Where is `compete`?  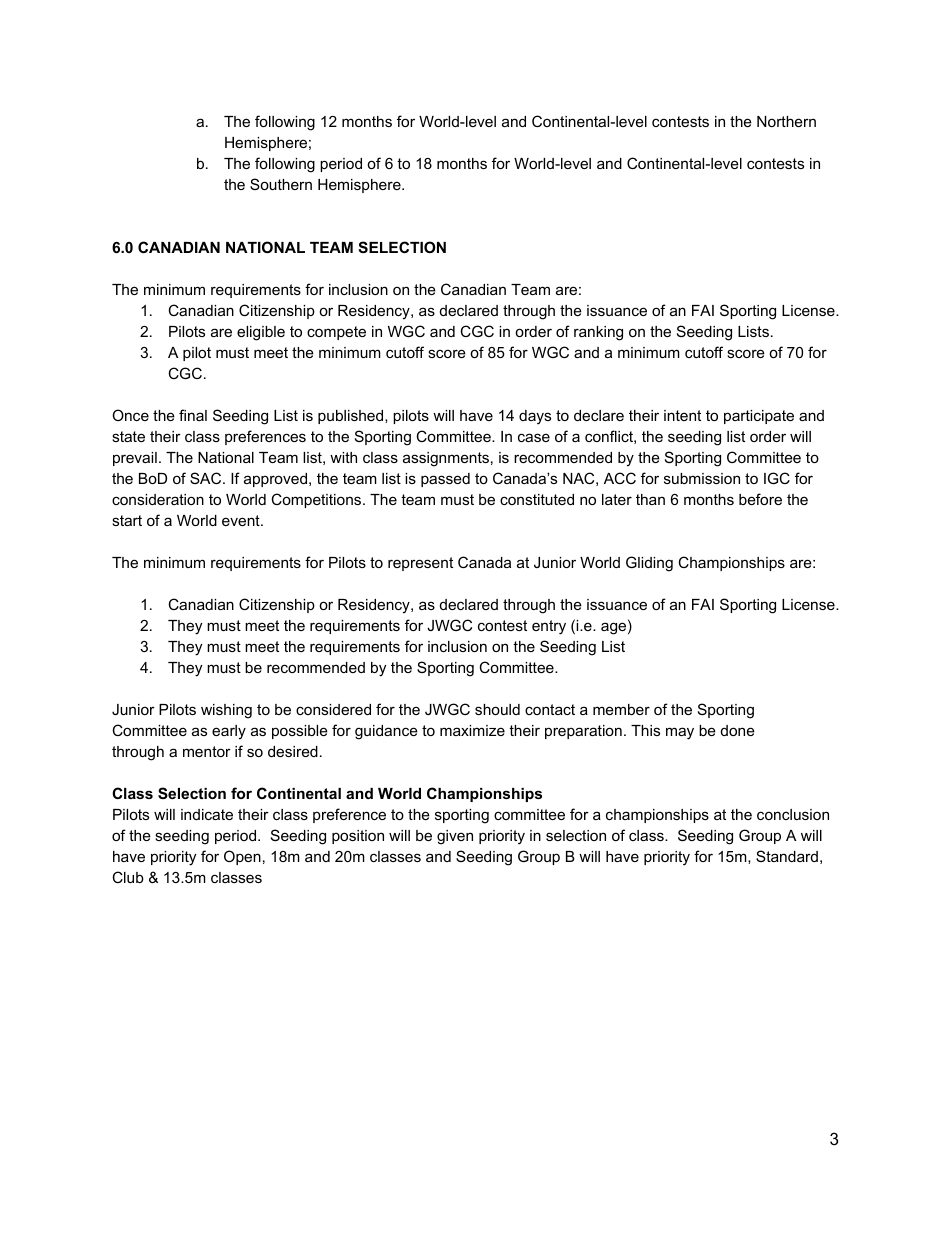 compete is located at coordinates (336, 333).
